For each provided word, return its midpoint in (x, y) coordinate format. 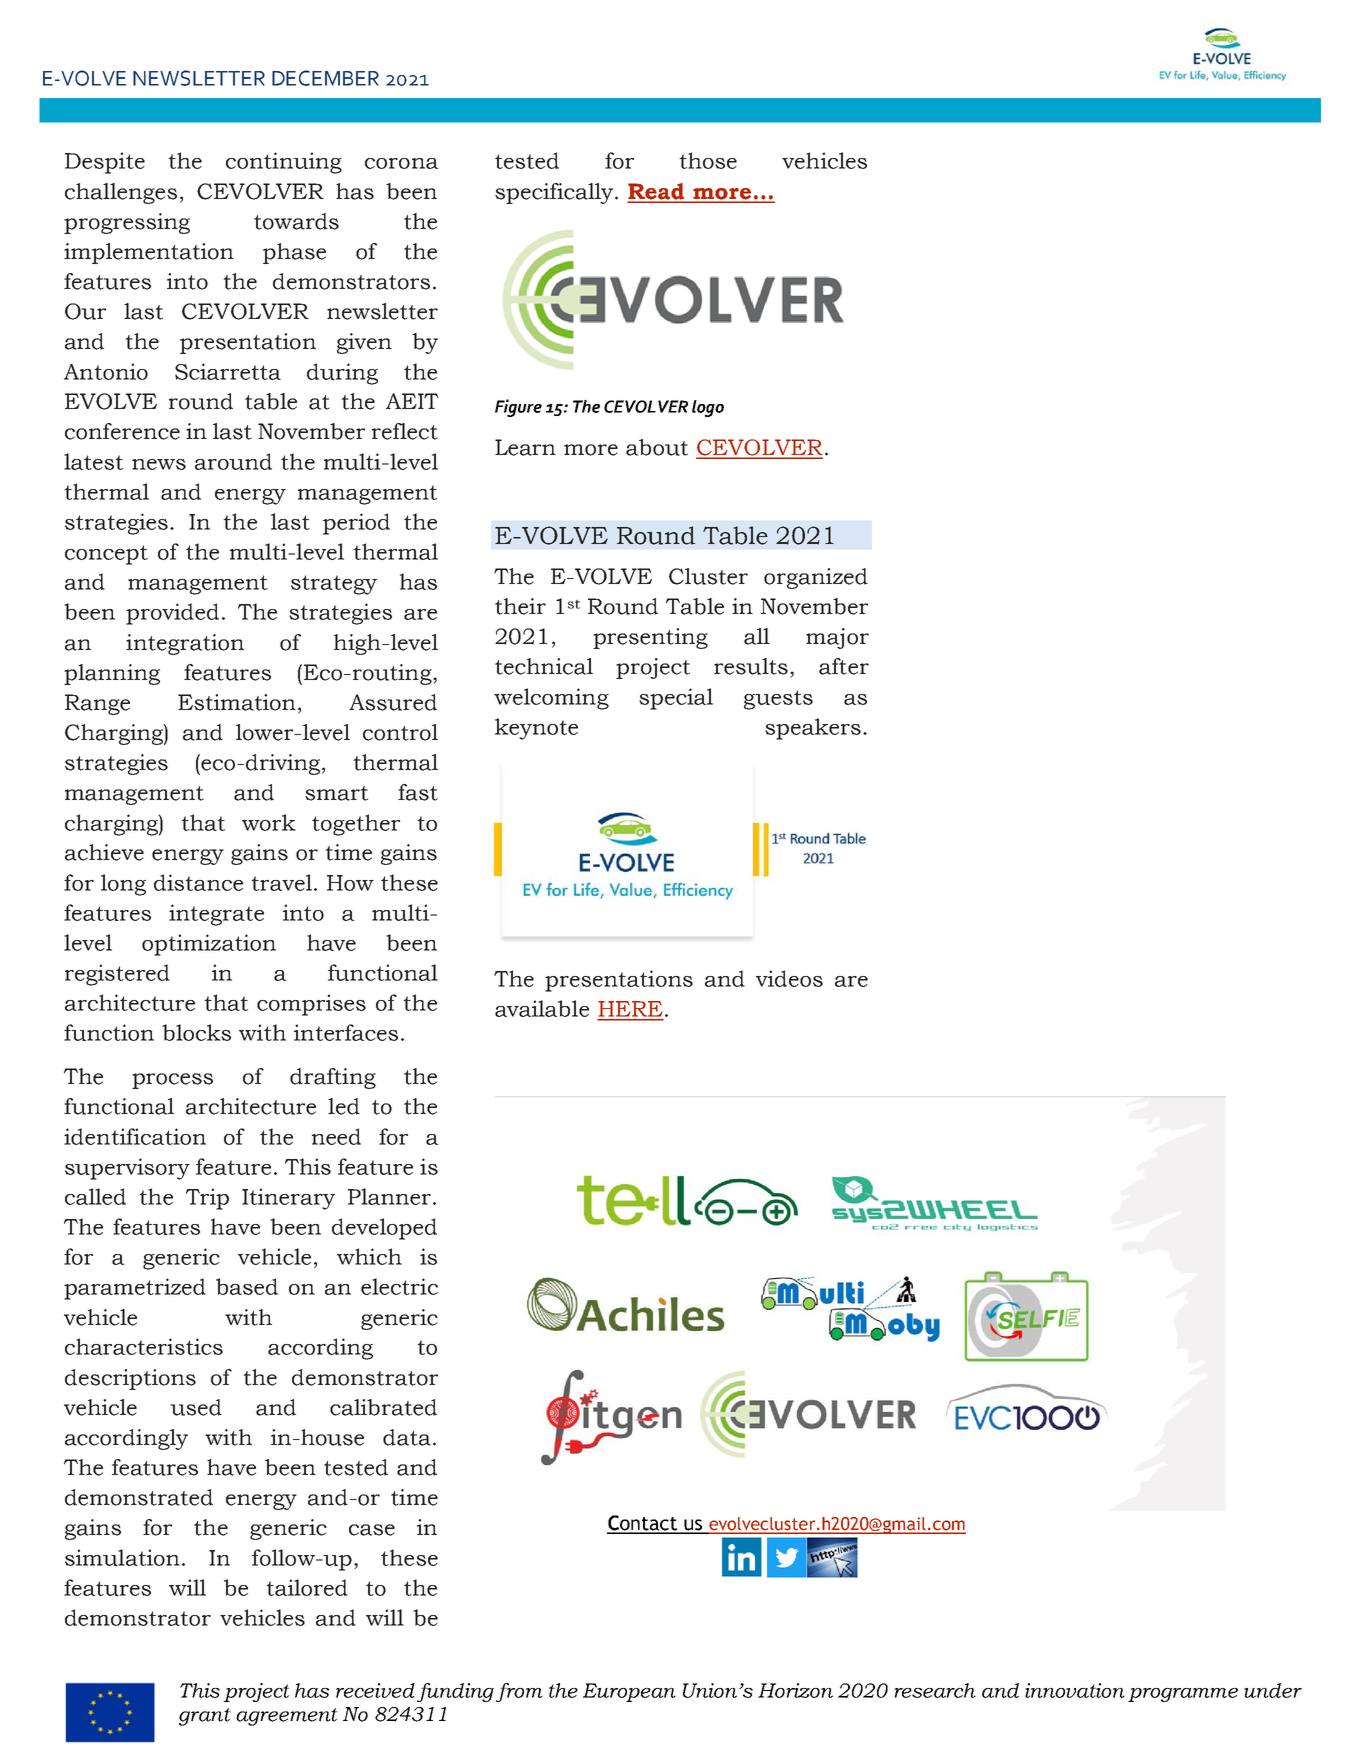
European (629, 1692)
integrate (216, 915)
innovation (1075, 1690)
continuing (284, 163)
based (247, 1286)
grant (205, 1717)
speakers (813, 729)
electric (399, 1286)
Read (657, 192)
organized (816, 578)
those (708, 160)
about (657, 447)
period (356, 524)
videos (789, 978)
